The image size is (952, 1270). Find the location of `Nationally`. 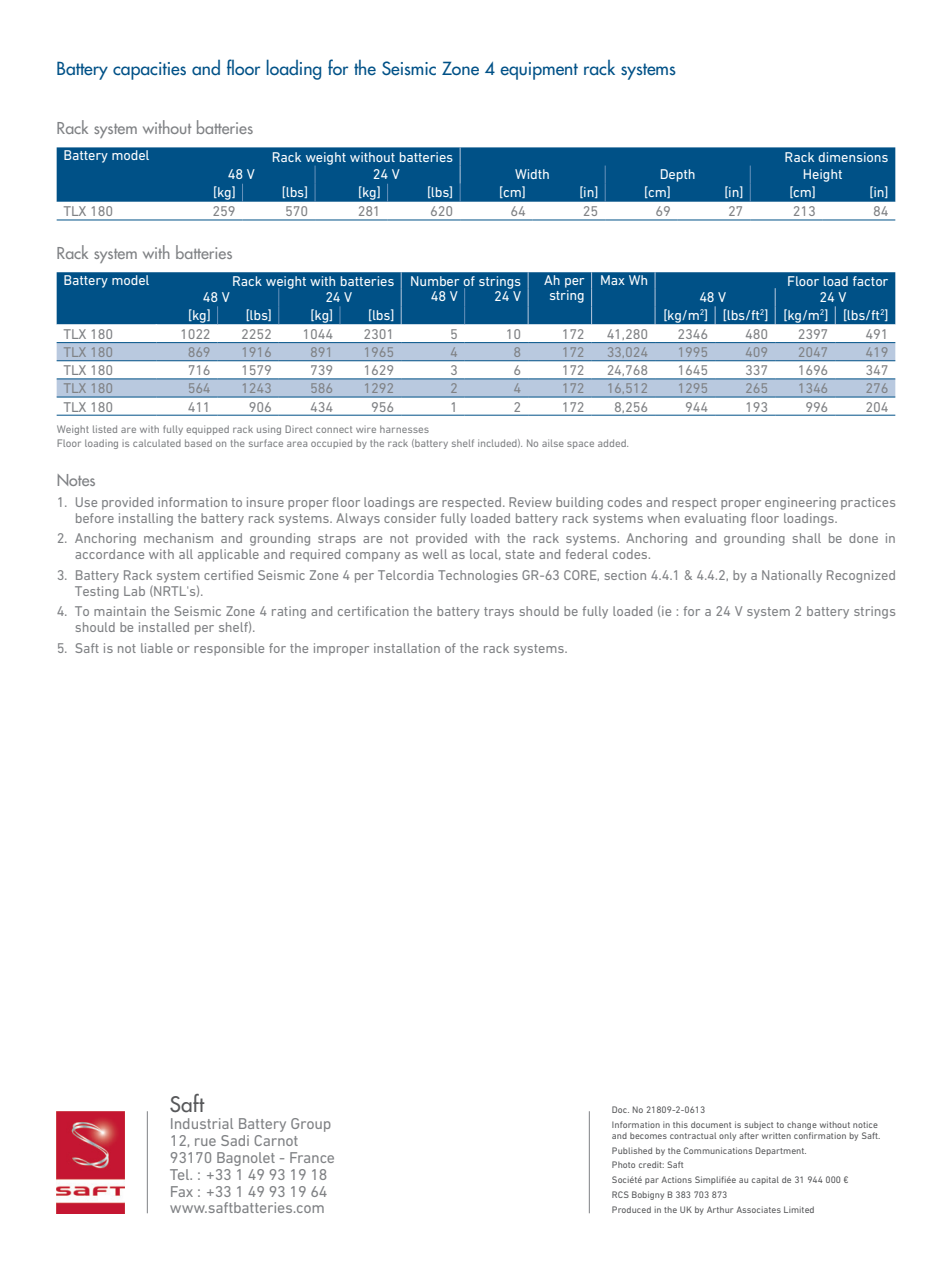

Nationally is located at coordinates (792, 576).
